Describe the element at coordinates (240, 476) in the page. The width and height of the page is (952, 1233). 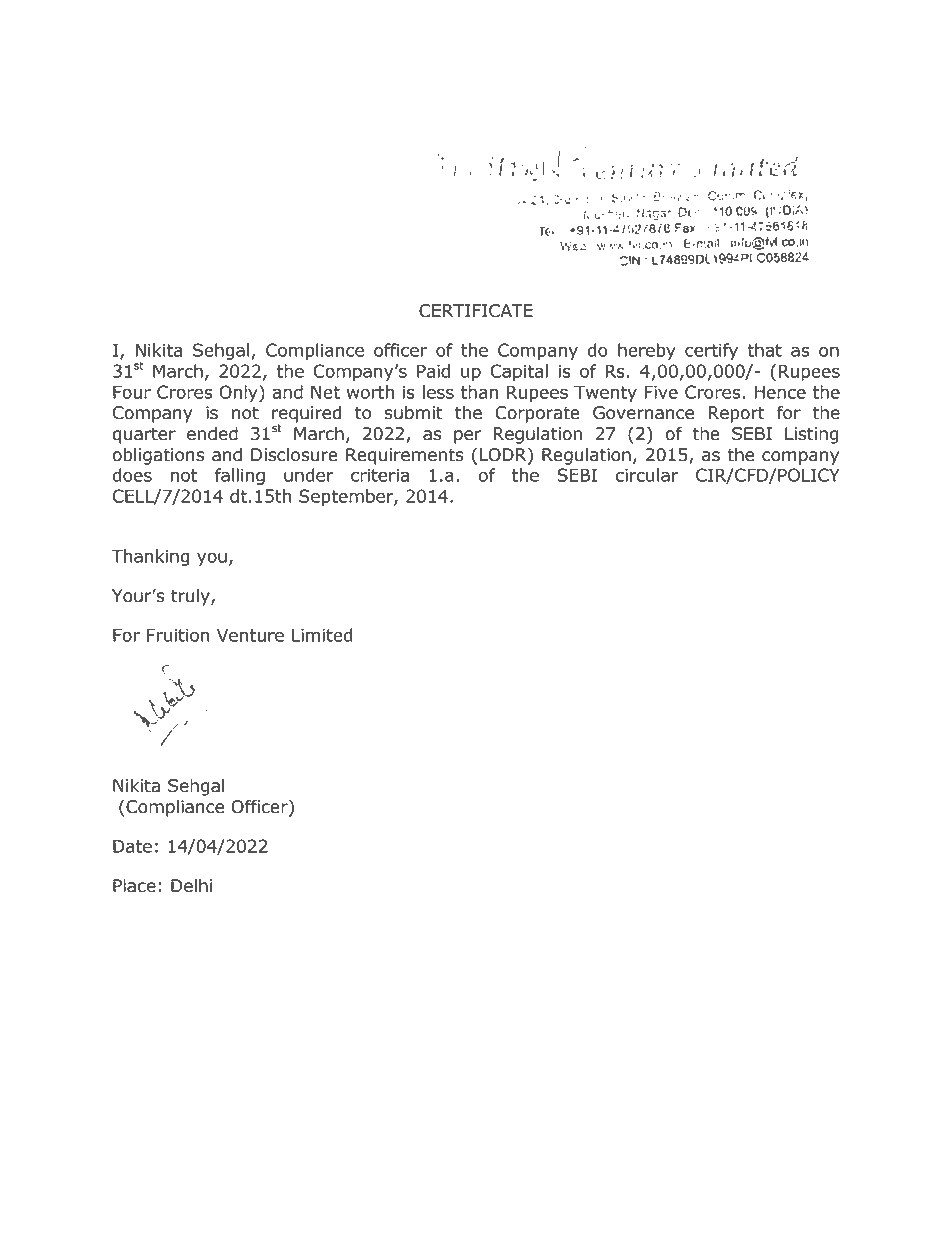
I see `falling` at that location.
